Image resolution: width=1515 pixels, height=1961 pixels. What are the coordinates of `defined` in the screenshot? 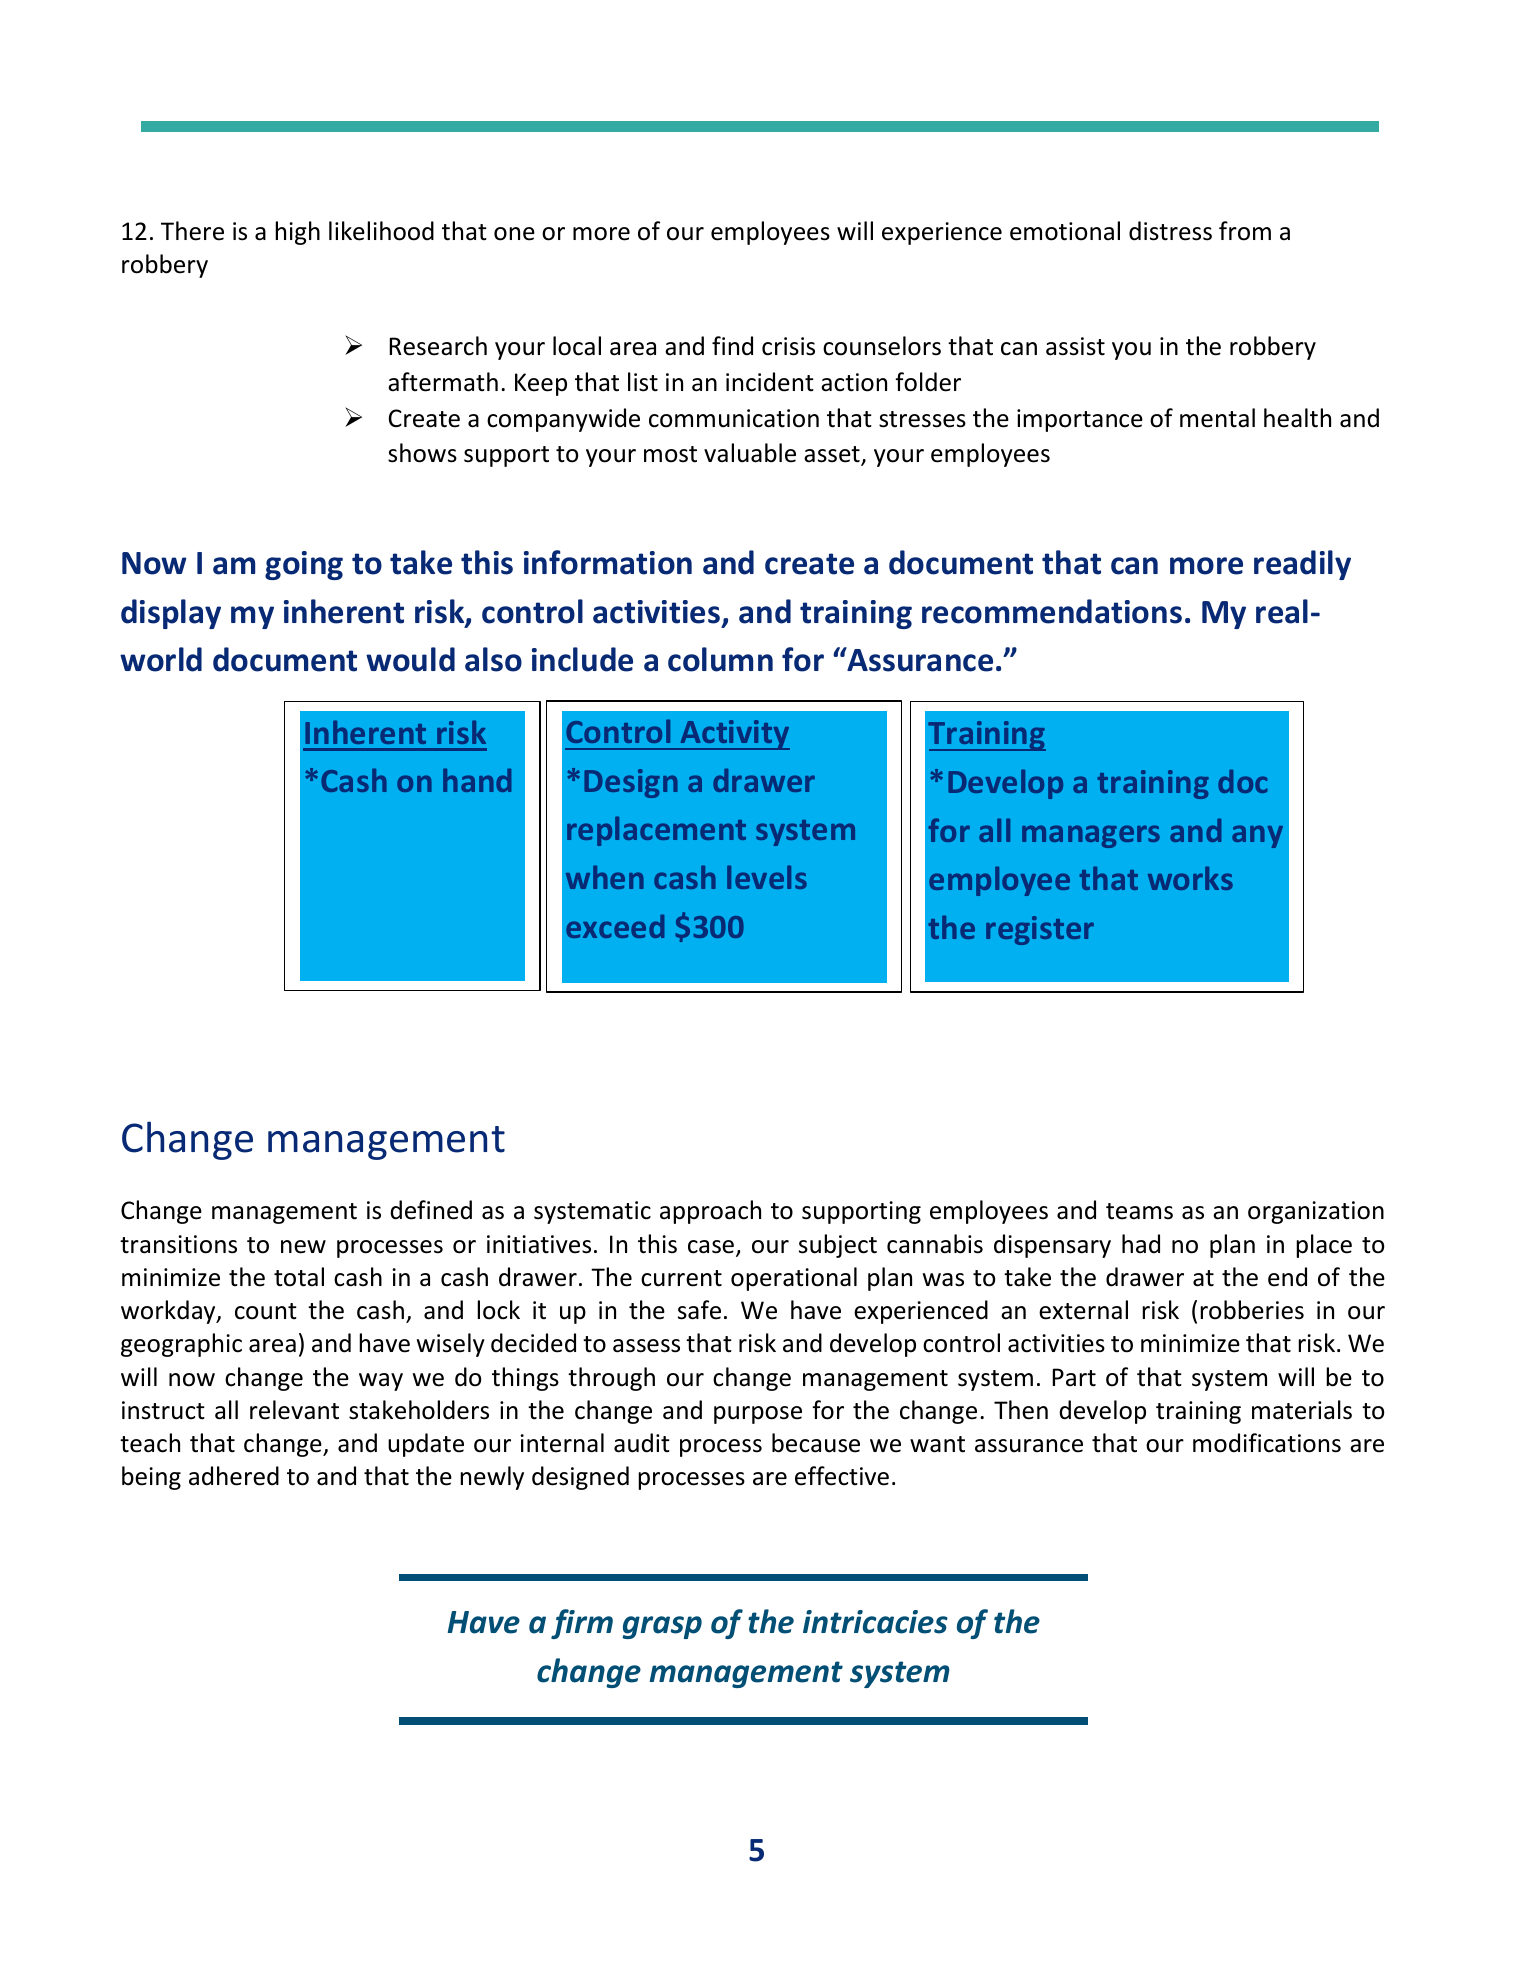 It's located at (431, 1210).
